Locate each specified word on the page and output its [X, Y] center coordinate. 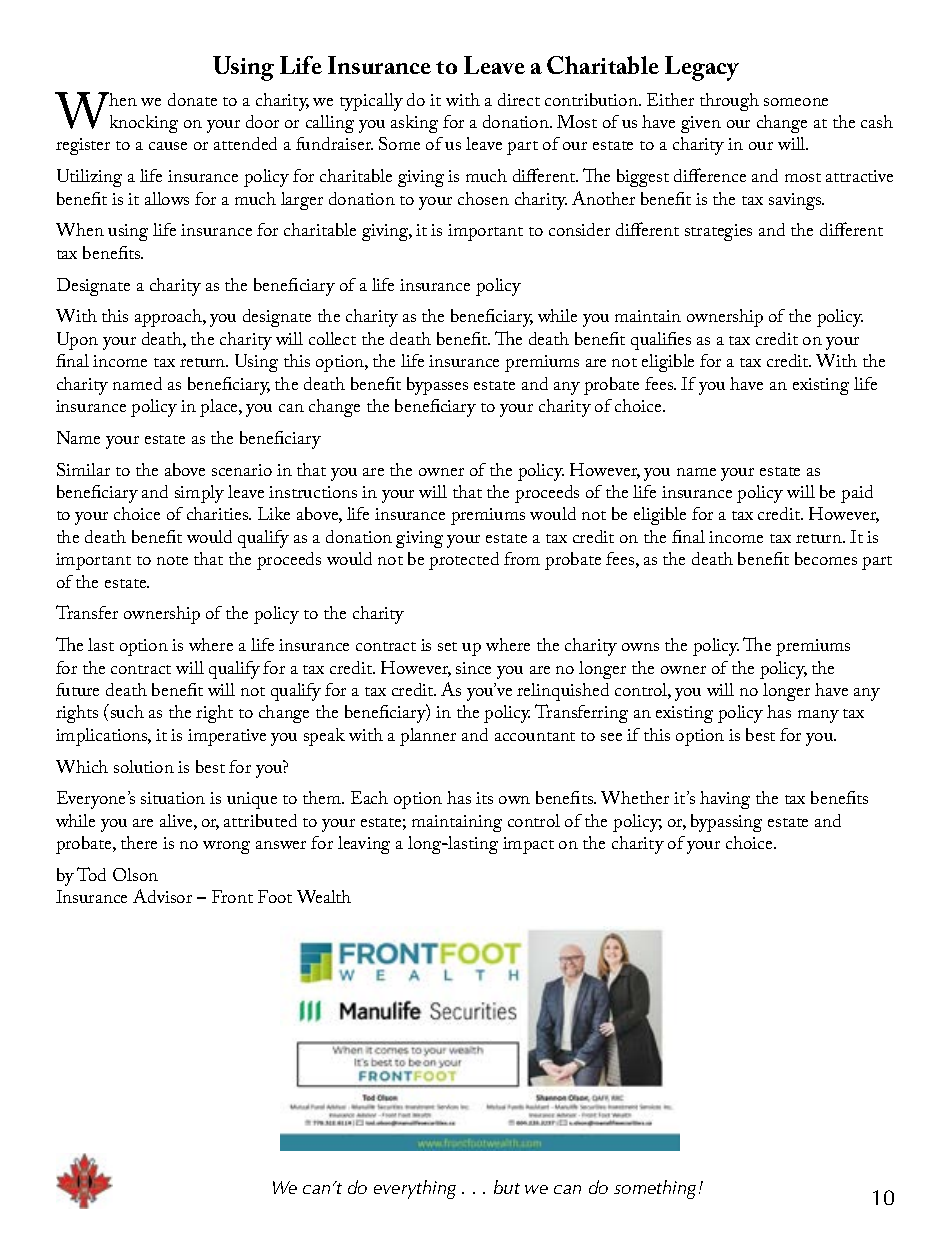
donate [192, 99]
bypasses [437, 386]
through [729, 102]
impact [528, 845]
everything [415, 1189]
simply [199, 494]
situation [173, 798]
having [725, 800]
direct [519, 99]
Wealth [324, 896]
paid [857, 494]
